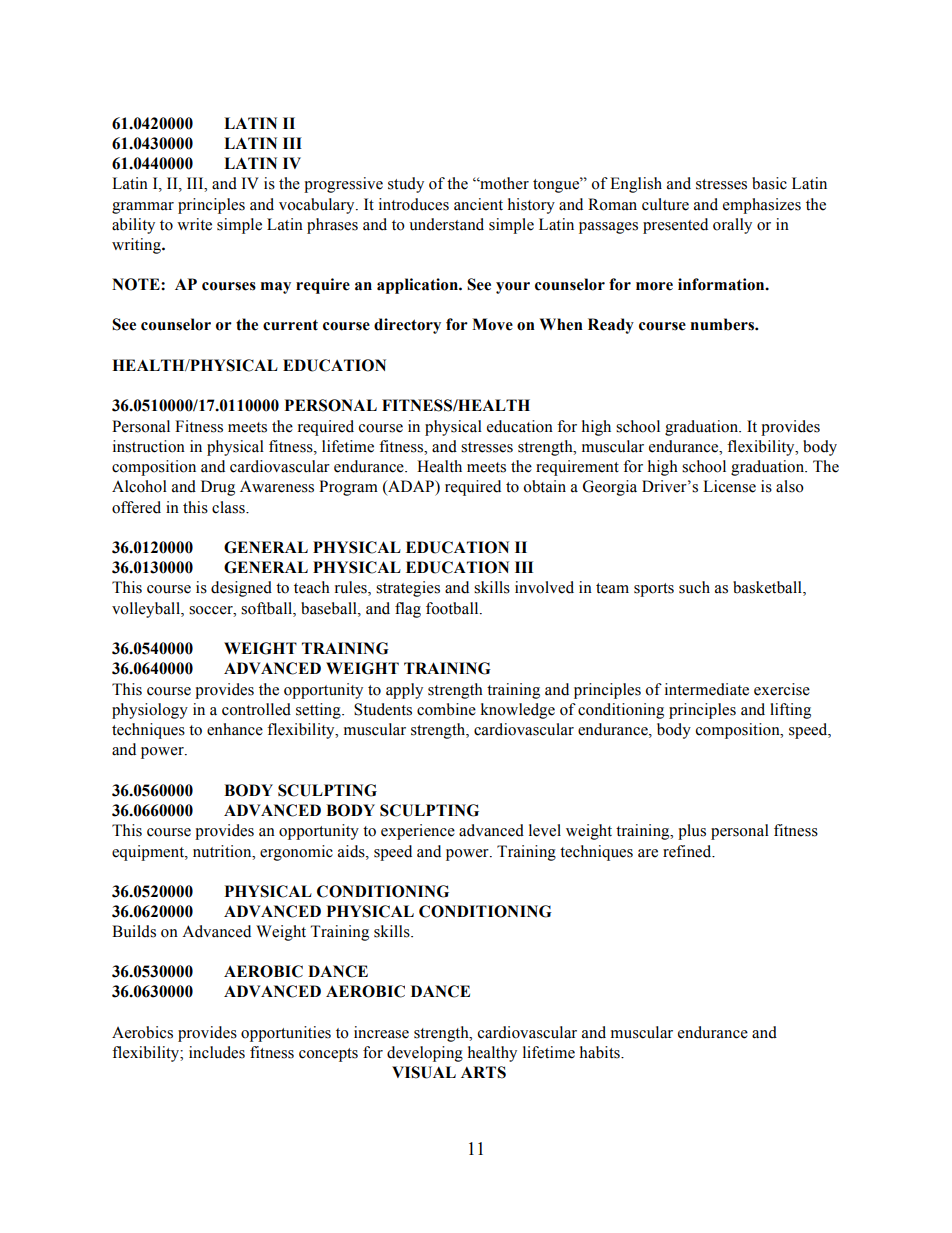 The height and width of the screenshot is (1233, 952). I want to click on License, so click(729, 486).
